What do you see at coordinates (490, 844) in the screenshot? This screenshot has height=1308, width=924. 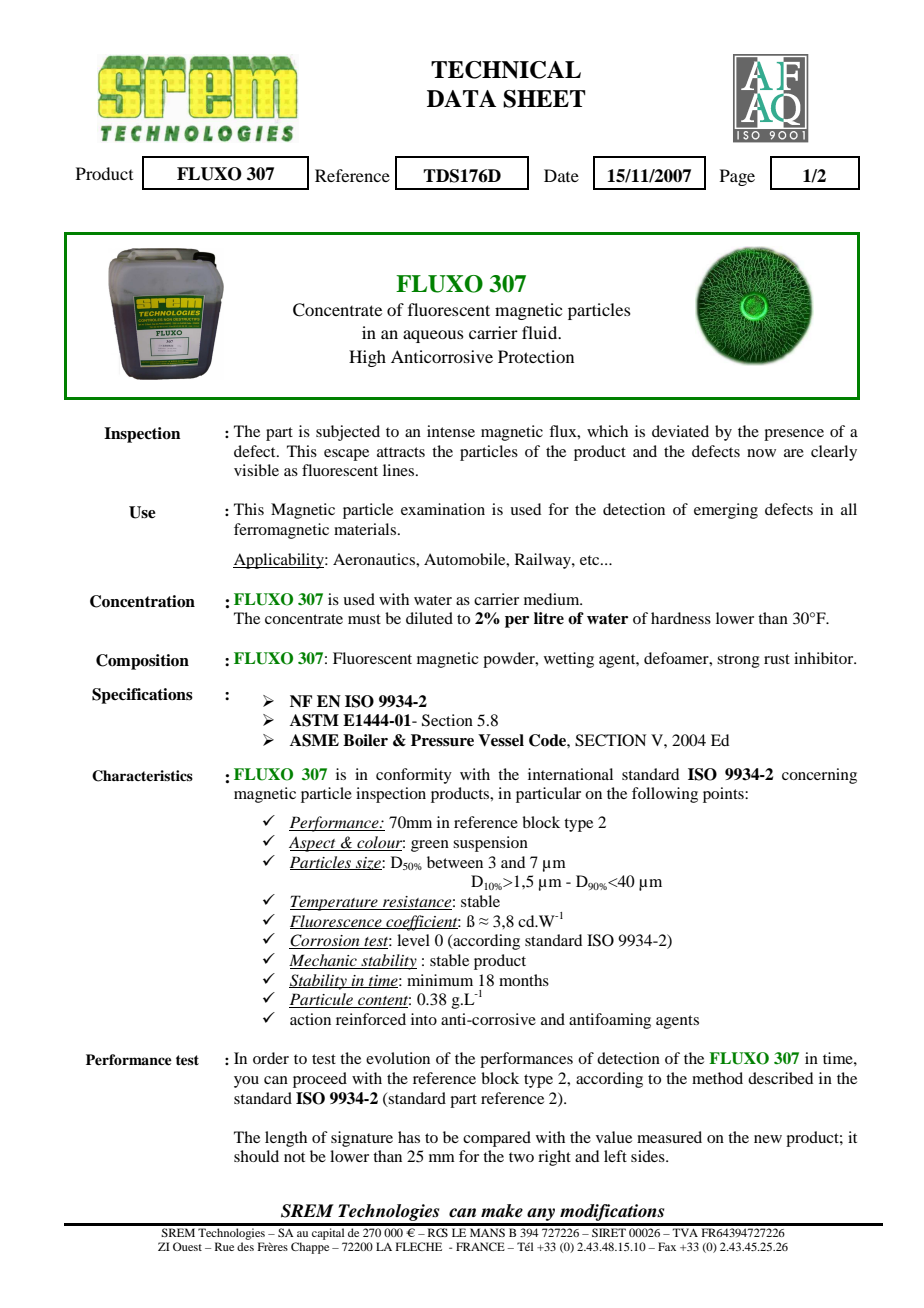 I see `suspension` at bounding box center [490, 844].
